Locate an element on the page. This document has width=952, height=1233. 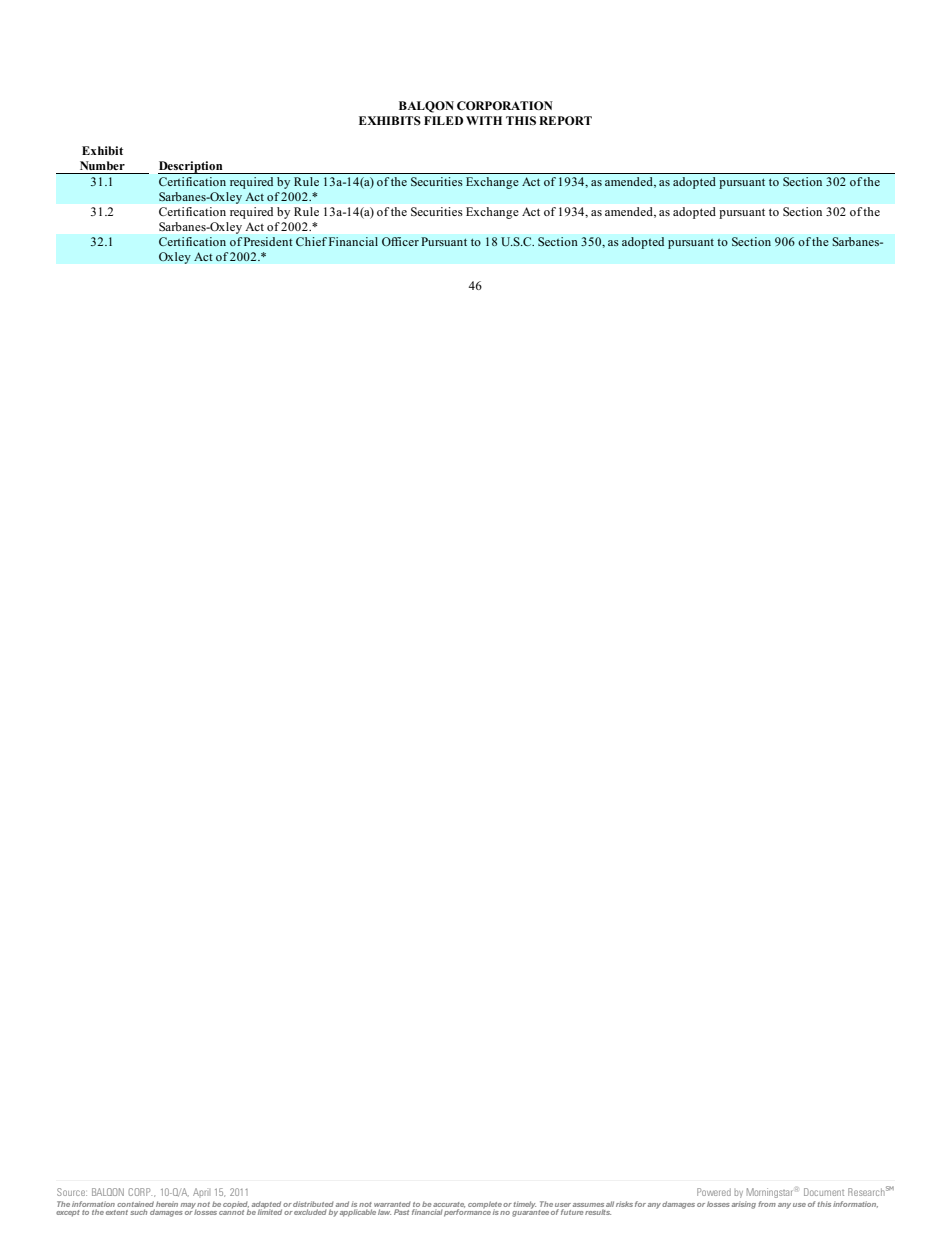
Description is located at coordinates (191, 167).
